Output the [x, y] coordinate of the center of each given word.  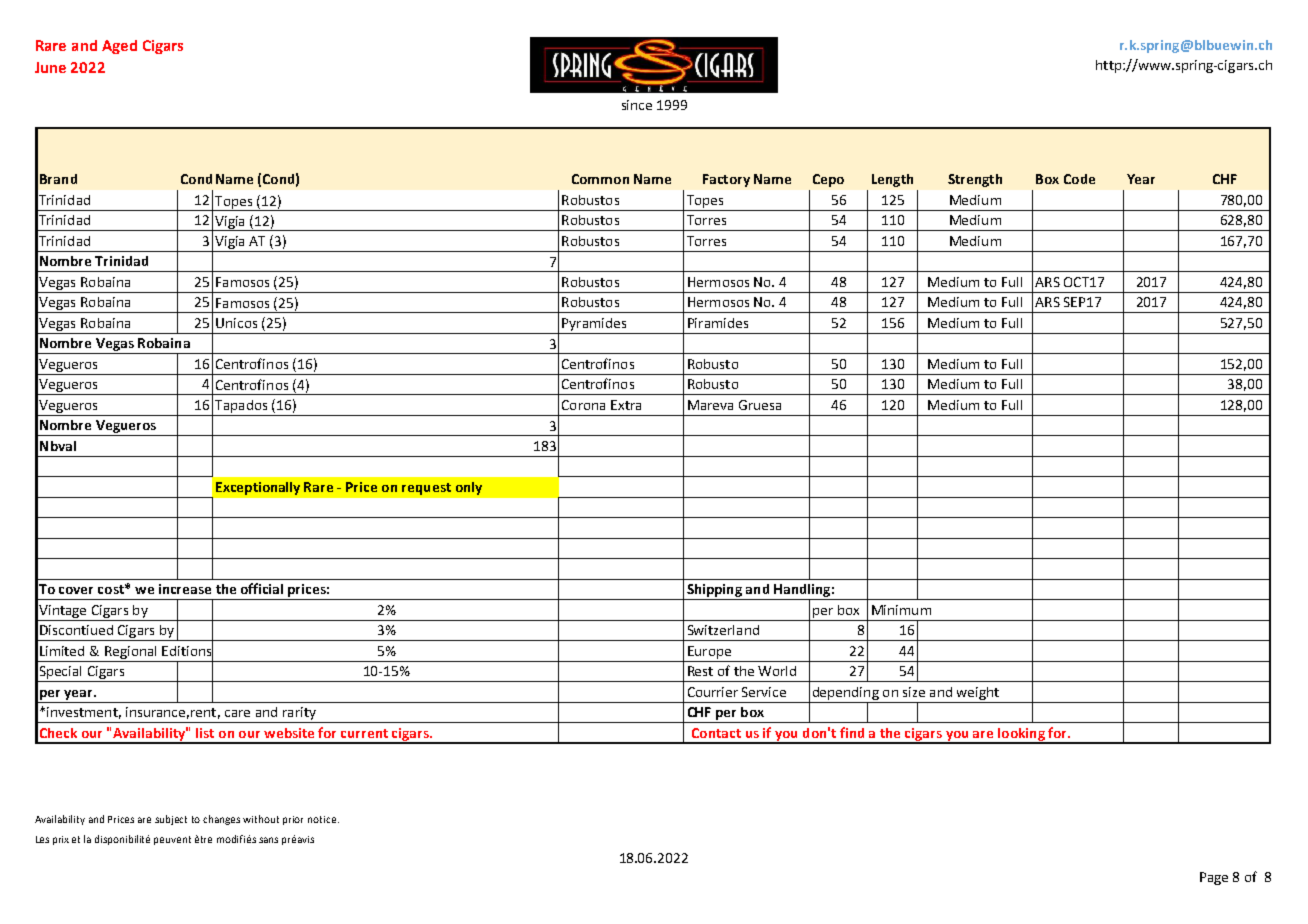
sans [268, 840]
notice [322, 819]
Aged [119, 47]
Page [1214, 878]
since [637, 105]
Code [1079, 179]
